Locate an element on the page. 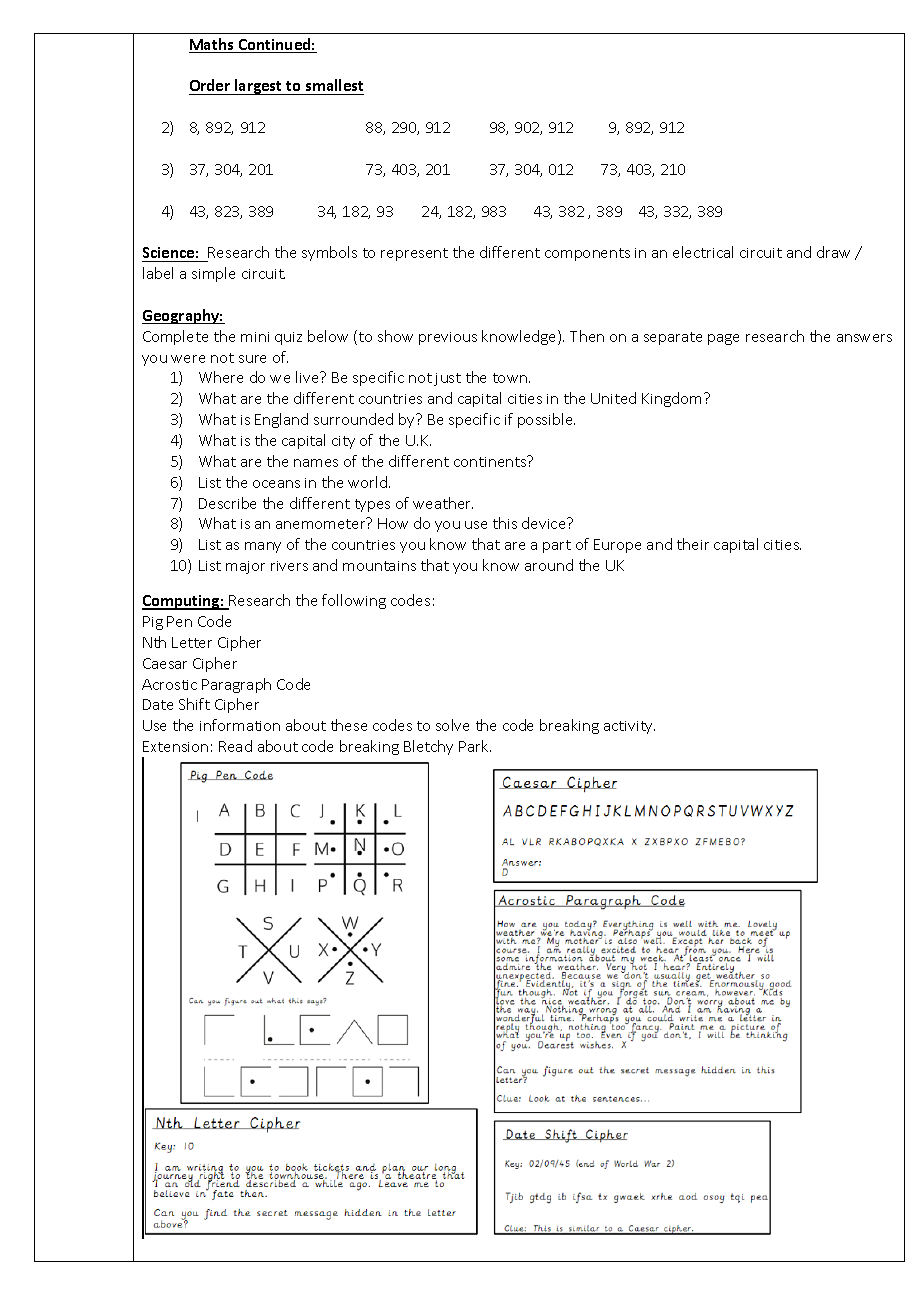  smallest is located at coordinates (334, 85).
